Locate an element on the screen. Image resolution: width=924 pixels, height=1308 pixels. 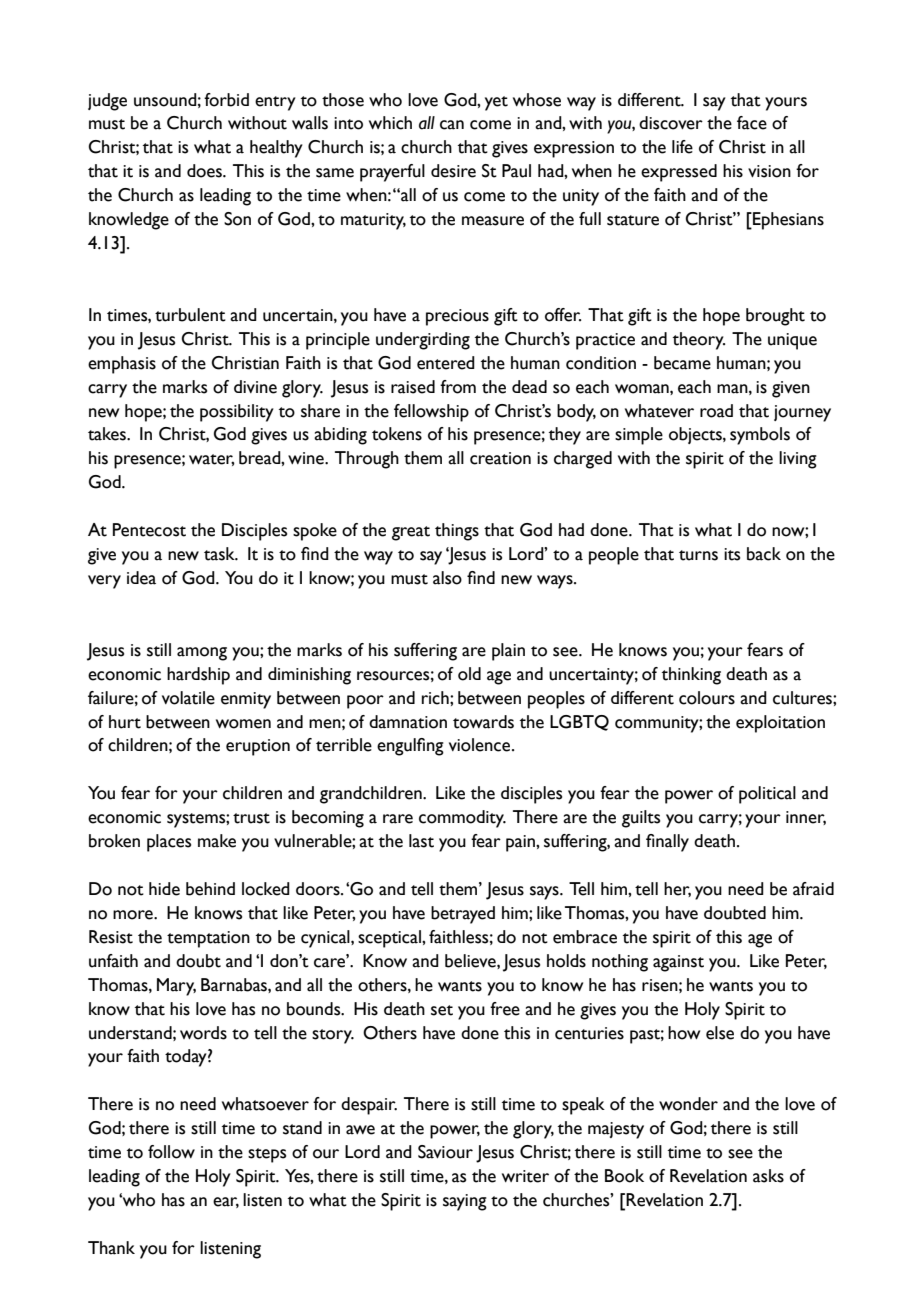
saying is located at coordinates (465, 1202).
